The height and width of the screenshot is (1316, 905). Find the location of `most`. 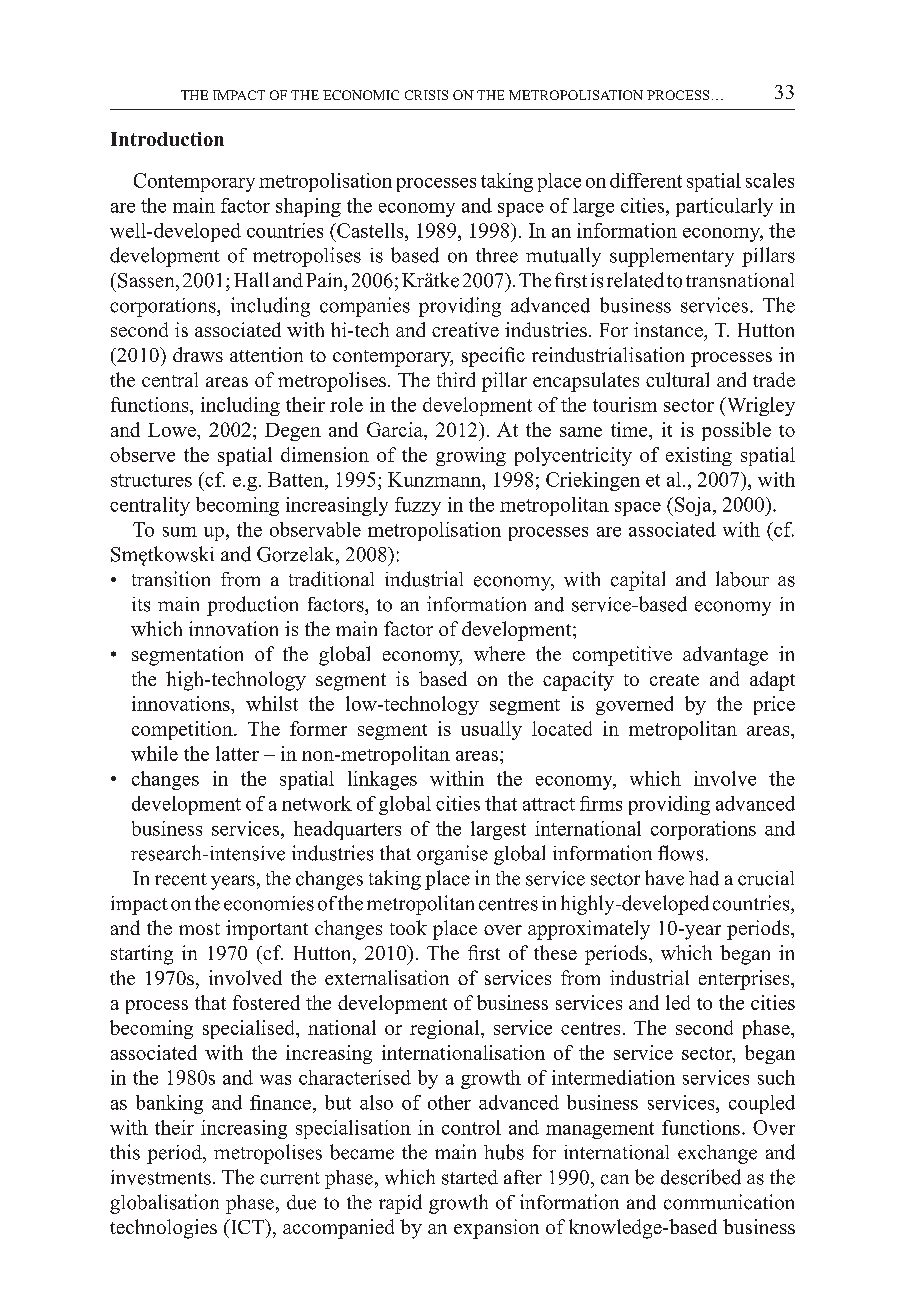

most is located at coordinates (199, 929).
